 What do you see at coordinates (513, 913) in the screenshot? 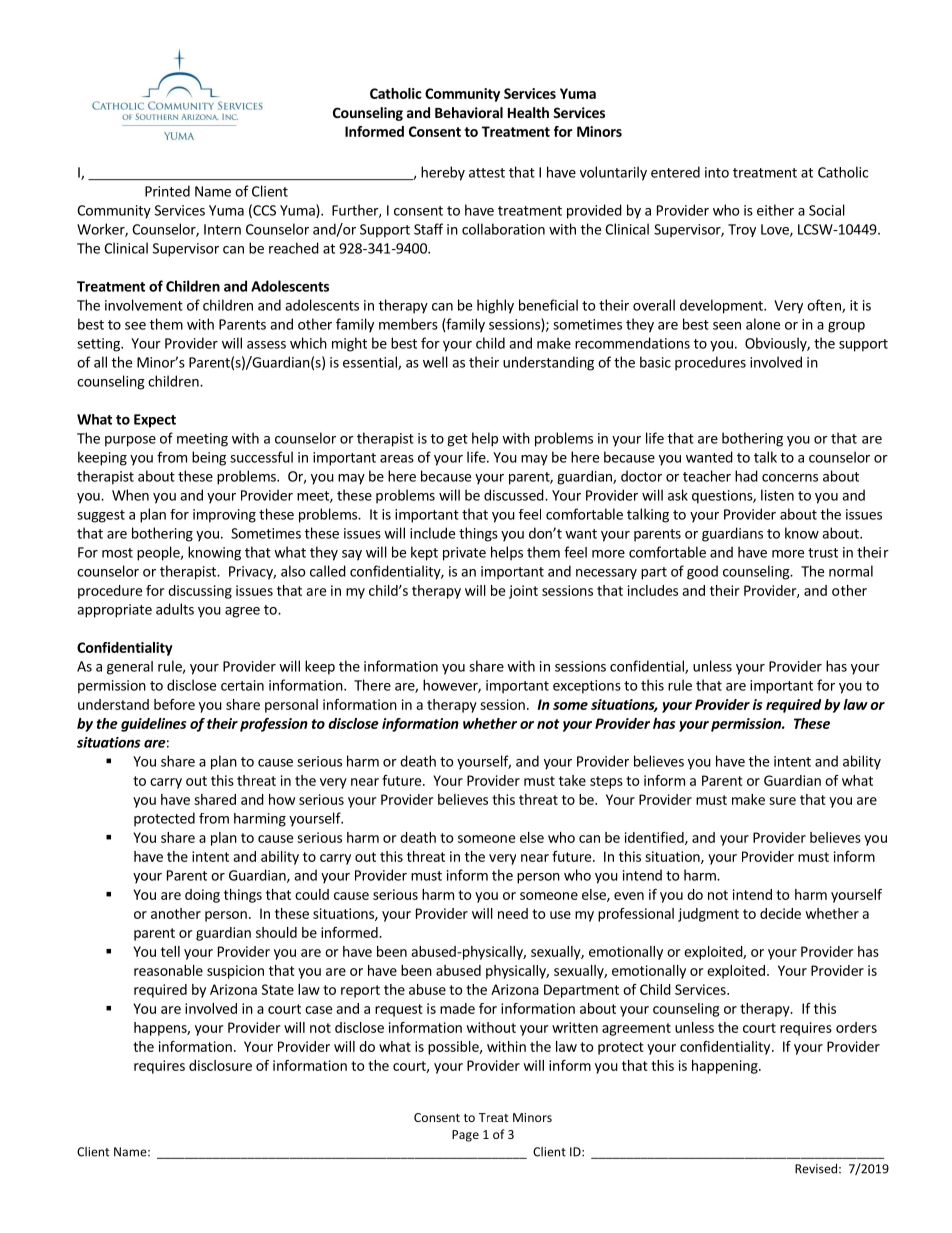
I see `need` at bounding box center [513, 913].
